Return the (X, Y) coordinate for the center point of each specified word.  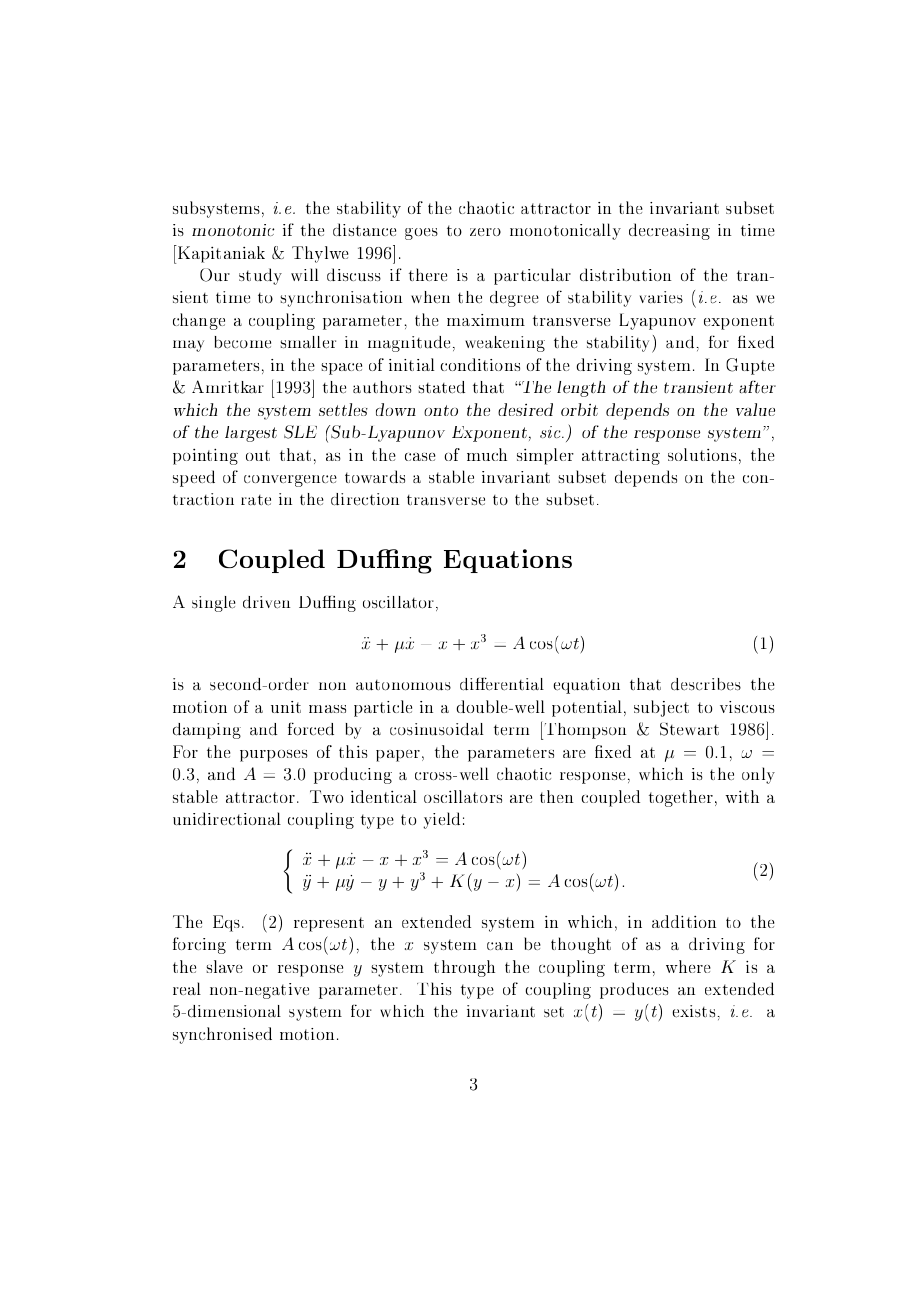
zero (485, 232)
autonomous (403, 685)
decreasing (669, 231)
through (464, 968)
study (260, 276)
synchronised (222, 1035)
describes (706, 684)
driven (266, 602)
